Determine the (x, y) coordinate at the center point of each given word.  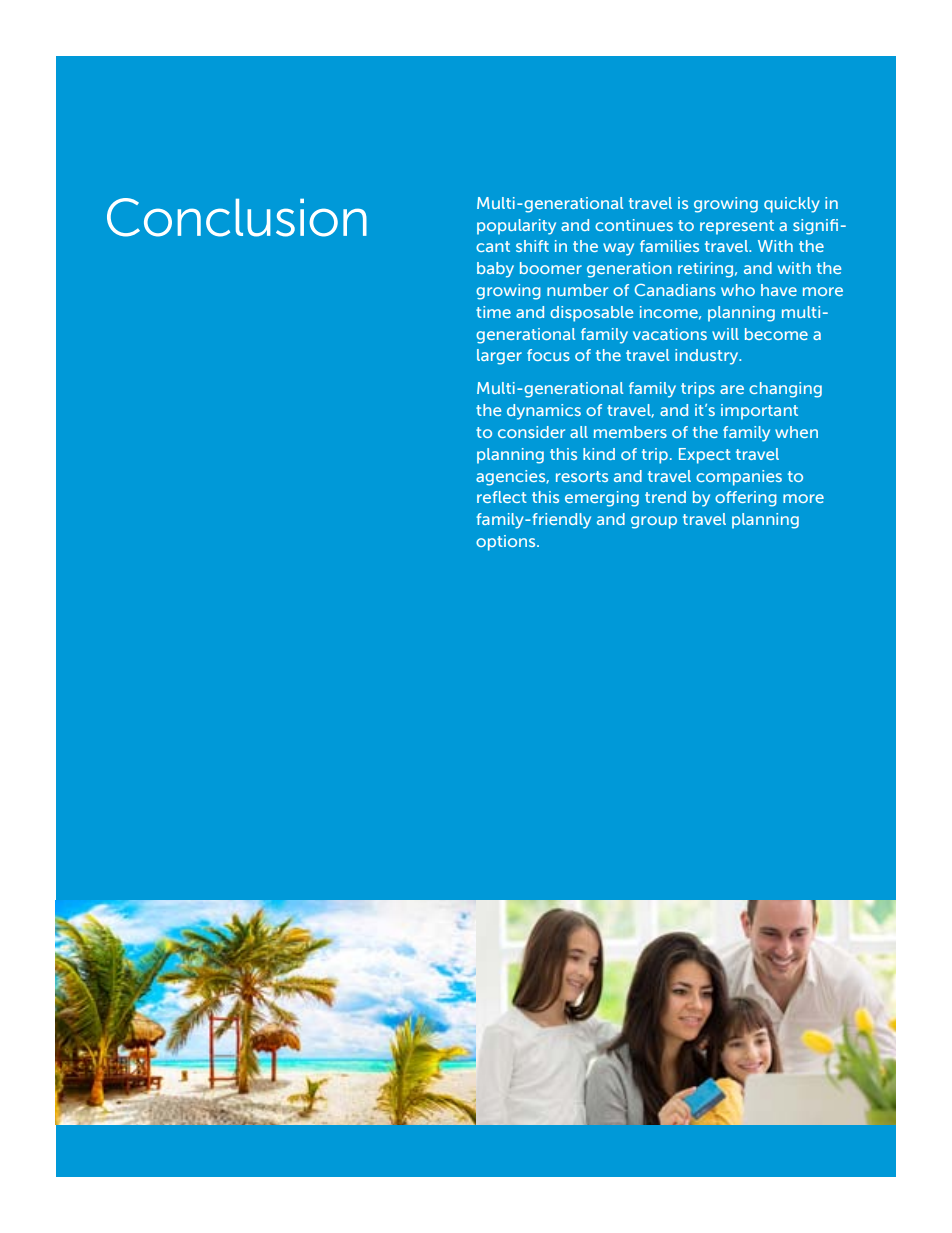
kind (599, 454)
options (507, 543)
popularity (516, 227)
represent (737, 227)
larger (499, 357)
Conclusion (237, 217)
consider (531, 432)
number (577, 290)
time (493, 312)
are (732, 389)
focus (548, 355)
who (738, 290)
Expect (705, 456)
